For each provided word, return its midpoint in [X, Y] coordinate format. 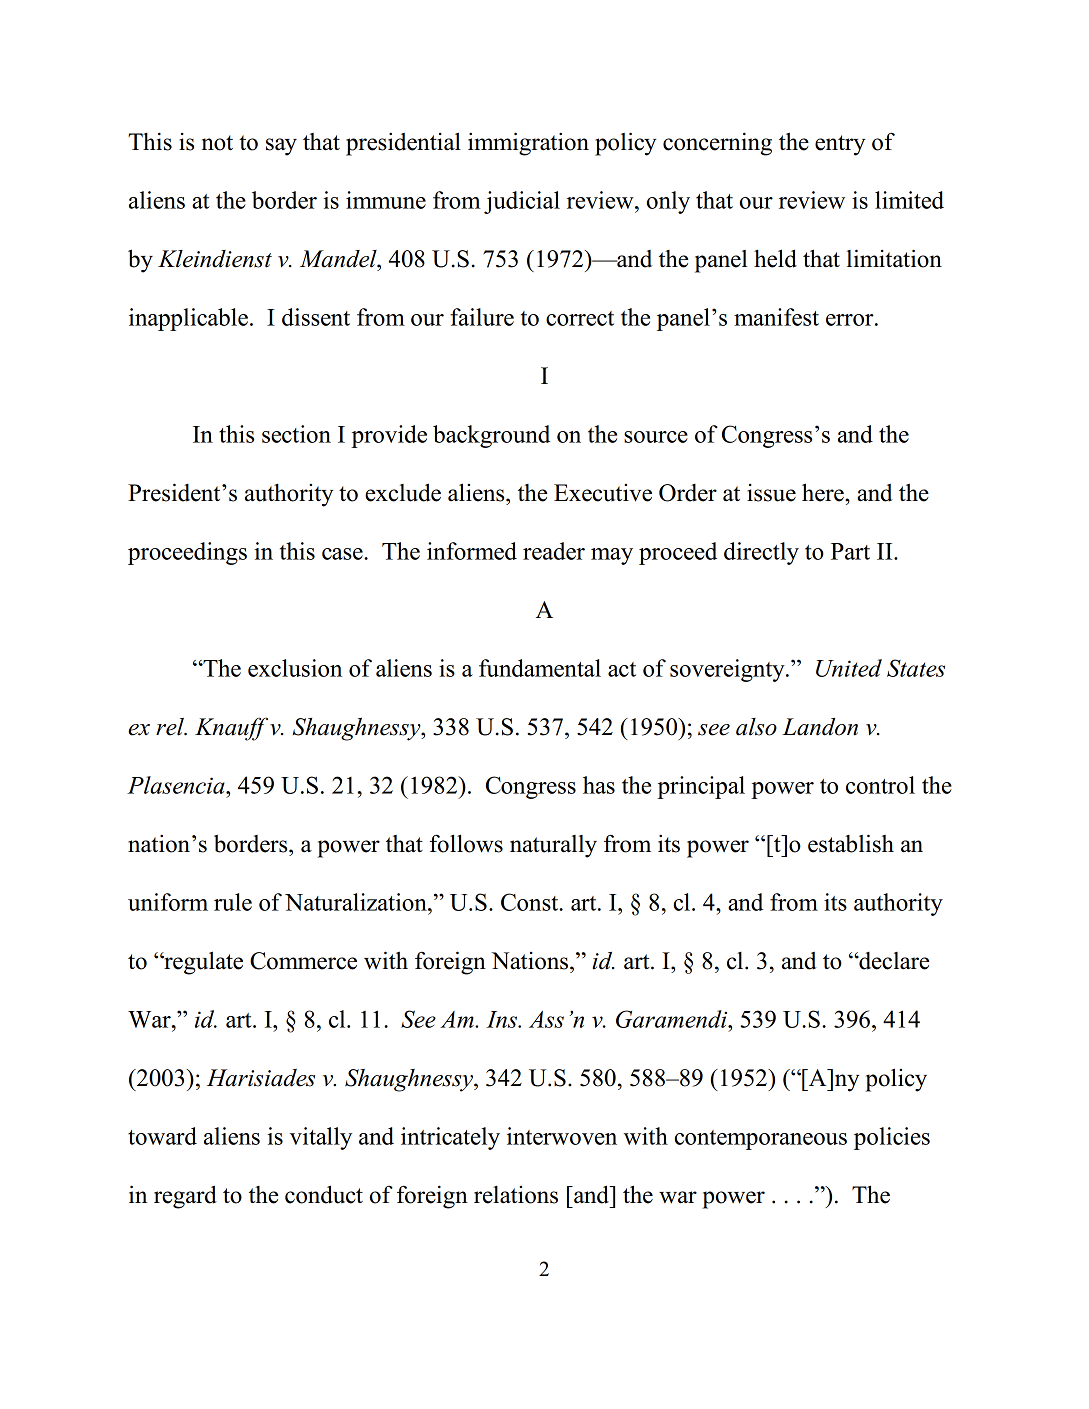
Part [850, 551]
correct [580, 318]
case [343, 554]
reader [554, 551]
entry [840, 145]
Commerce [303, 961]
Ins [503, 1019]
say [281, 147]
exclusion [295, 668]
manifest [776, 317]
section [296, 434]
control [880, 785]
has [599, 785]
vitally [321, 1138]
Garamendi [673, 1019]
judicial [522, 202]
